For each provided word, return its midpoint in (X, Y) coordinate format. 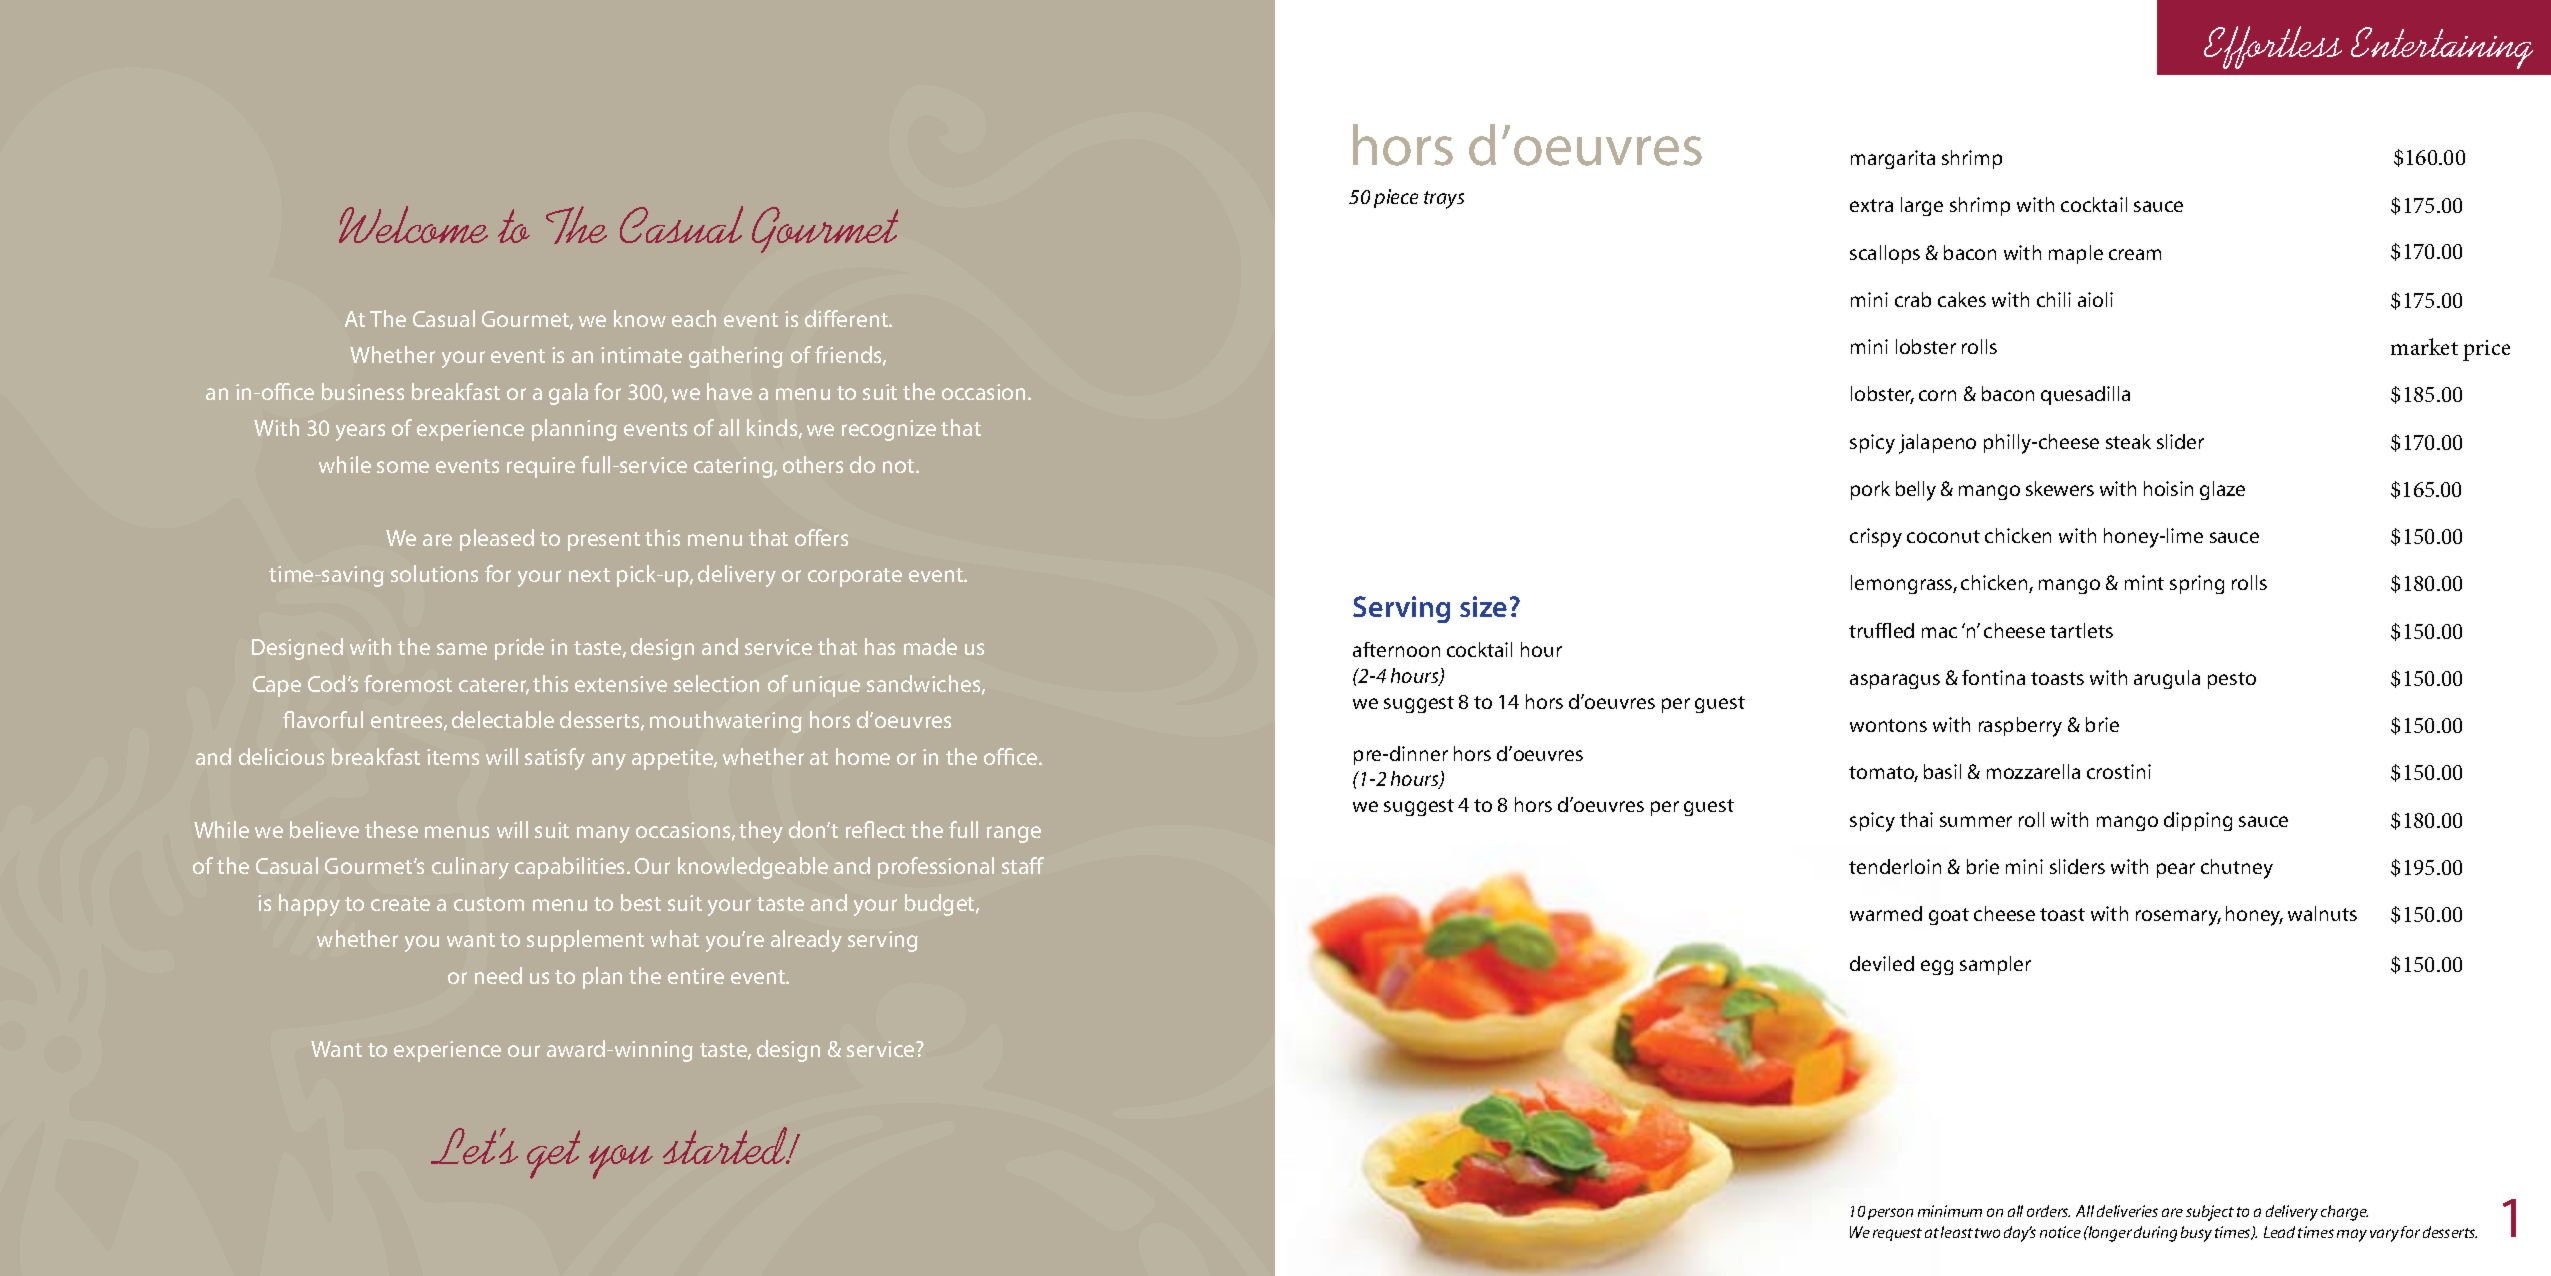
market (2424, 346)
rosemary (2178, 918)
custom (489, 904)
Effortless (2273, 47)
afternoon (1396, 649)
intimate (641, 355)
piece (1396, 198)
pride (519, 649)
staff (1023, 865)
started (726, 1145)
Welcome (413, 224)
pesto (2232, 680)
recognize (889, 430)
